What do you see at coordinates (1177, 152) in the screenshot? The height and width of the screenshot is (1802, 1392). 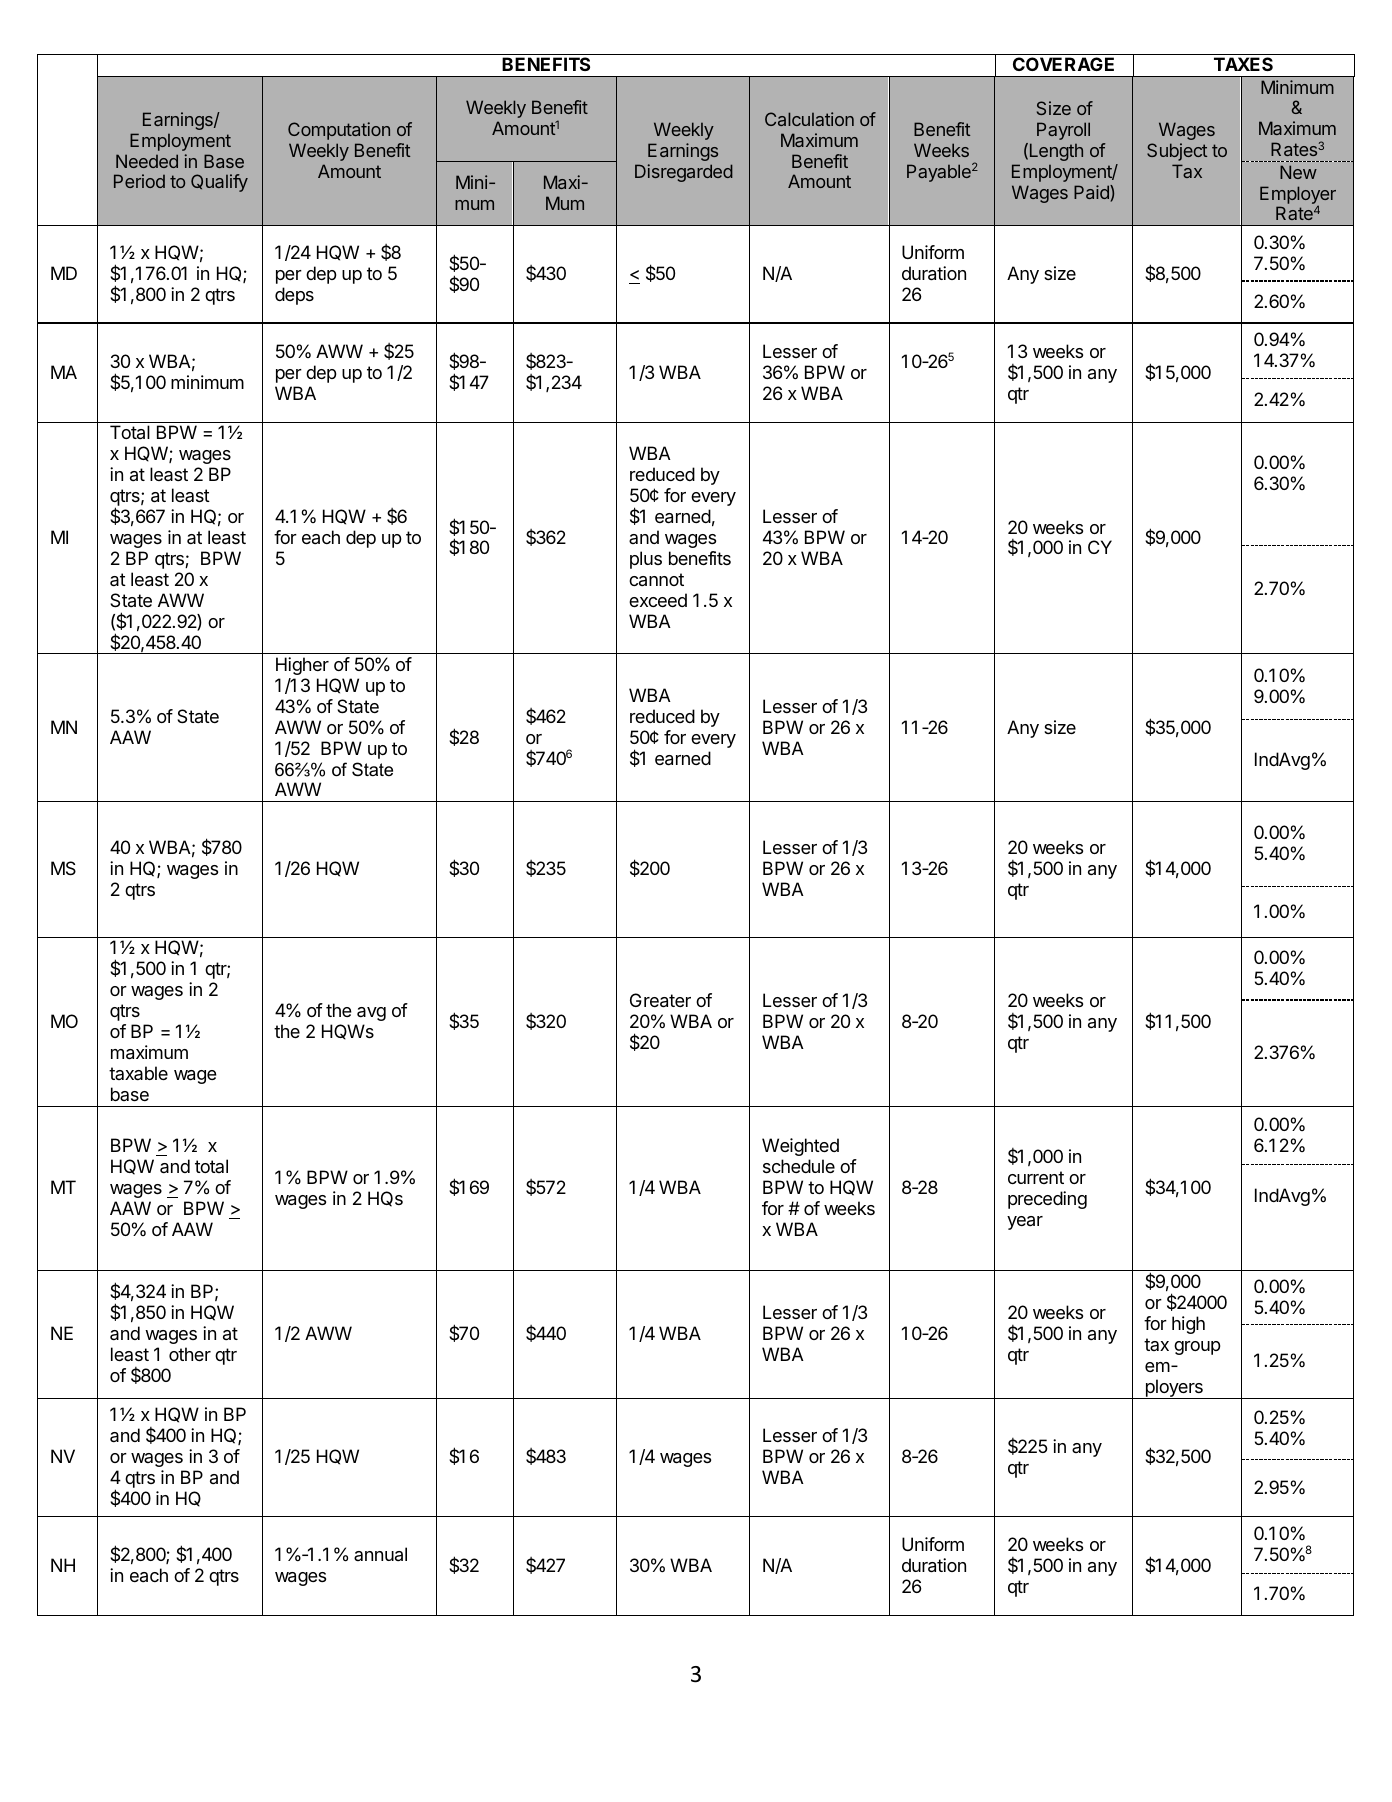 I see `Subject` at bounding box center [1177, 152].
